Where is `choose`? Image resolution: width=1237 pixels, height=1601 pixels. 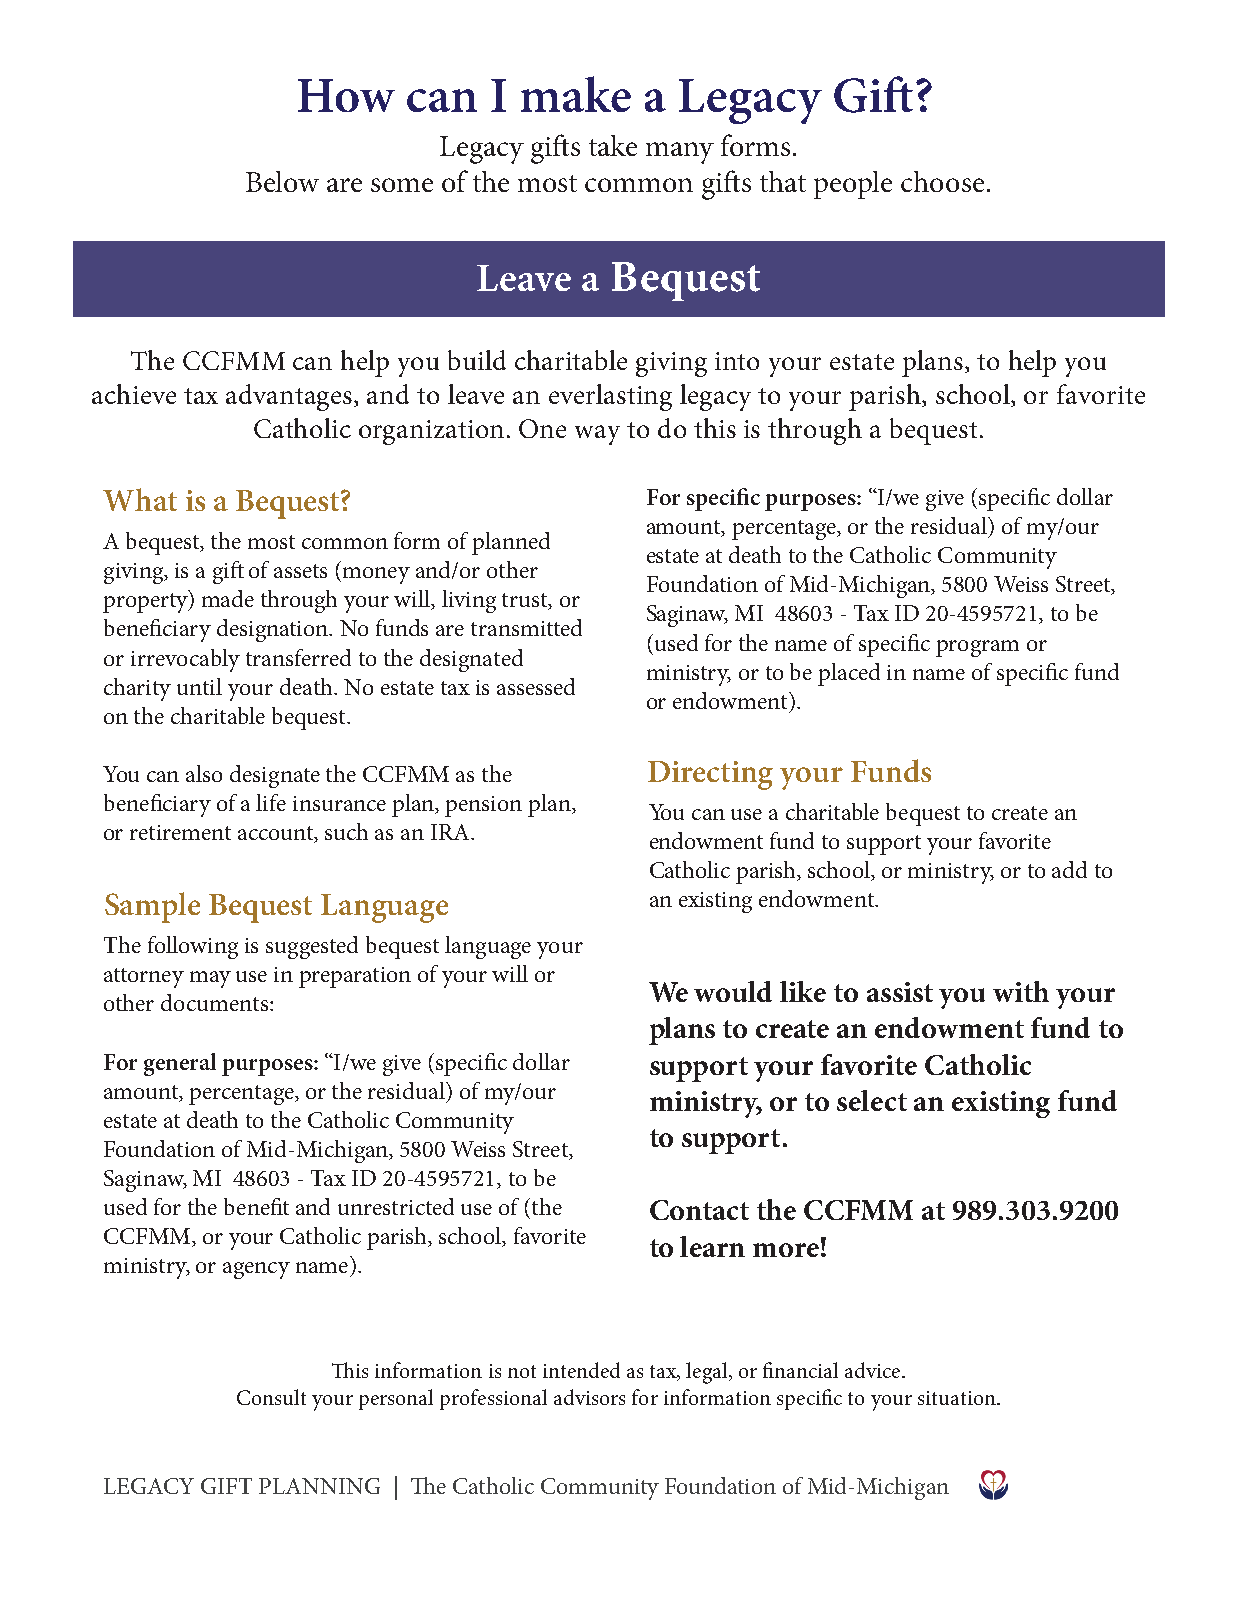 choose is located at coordinates (942, 181).
